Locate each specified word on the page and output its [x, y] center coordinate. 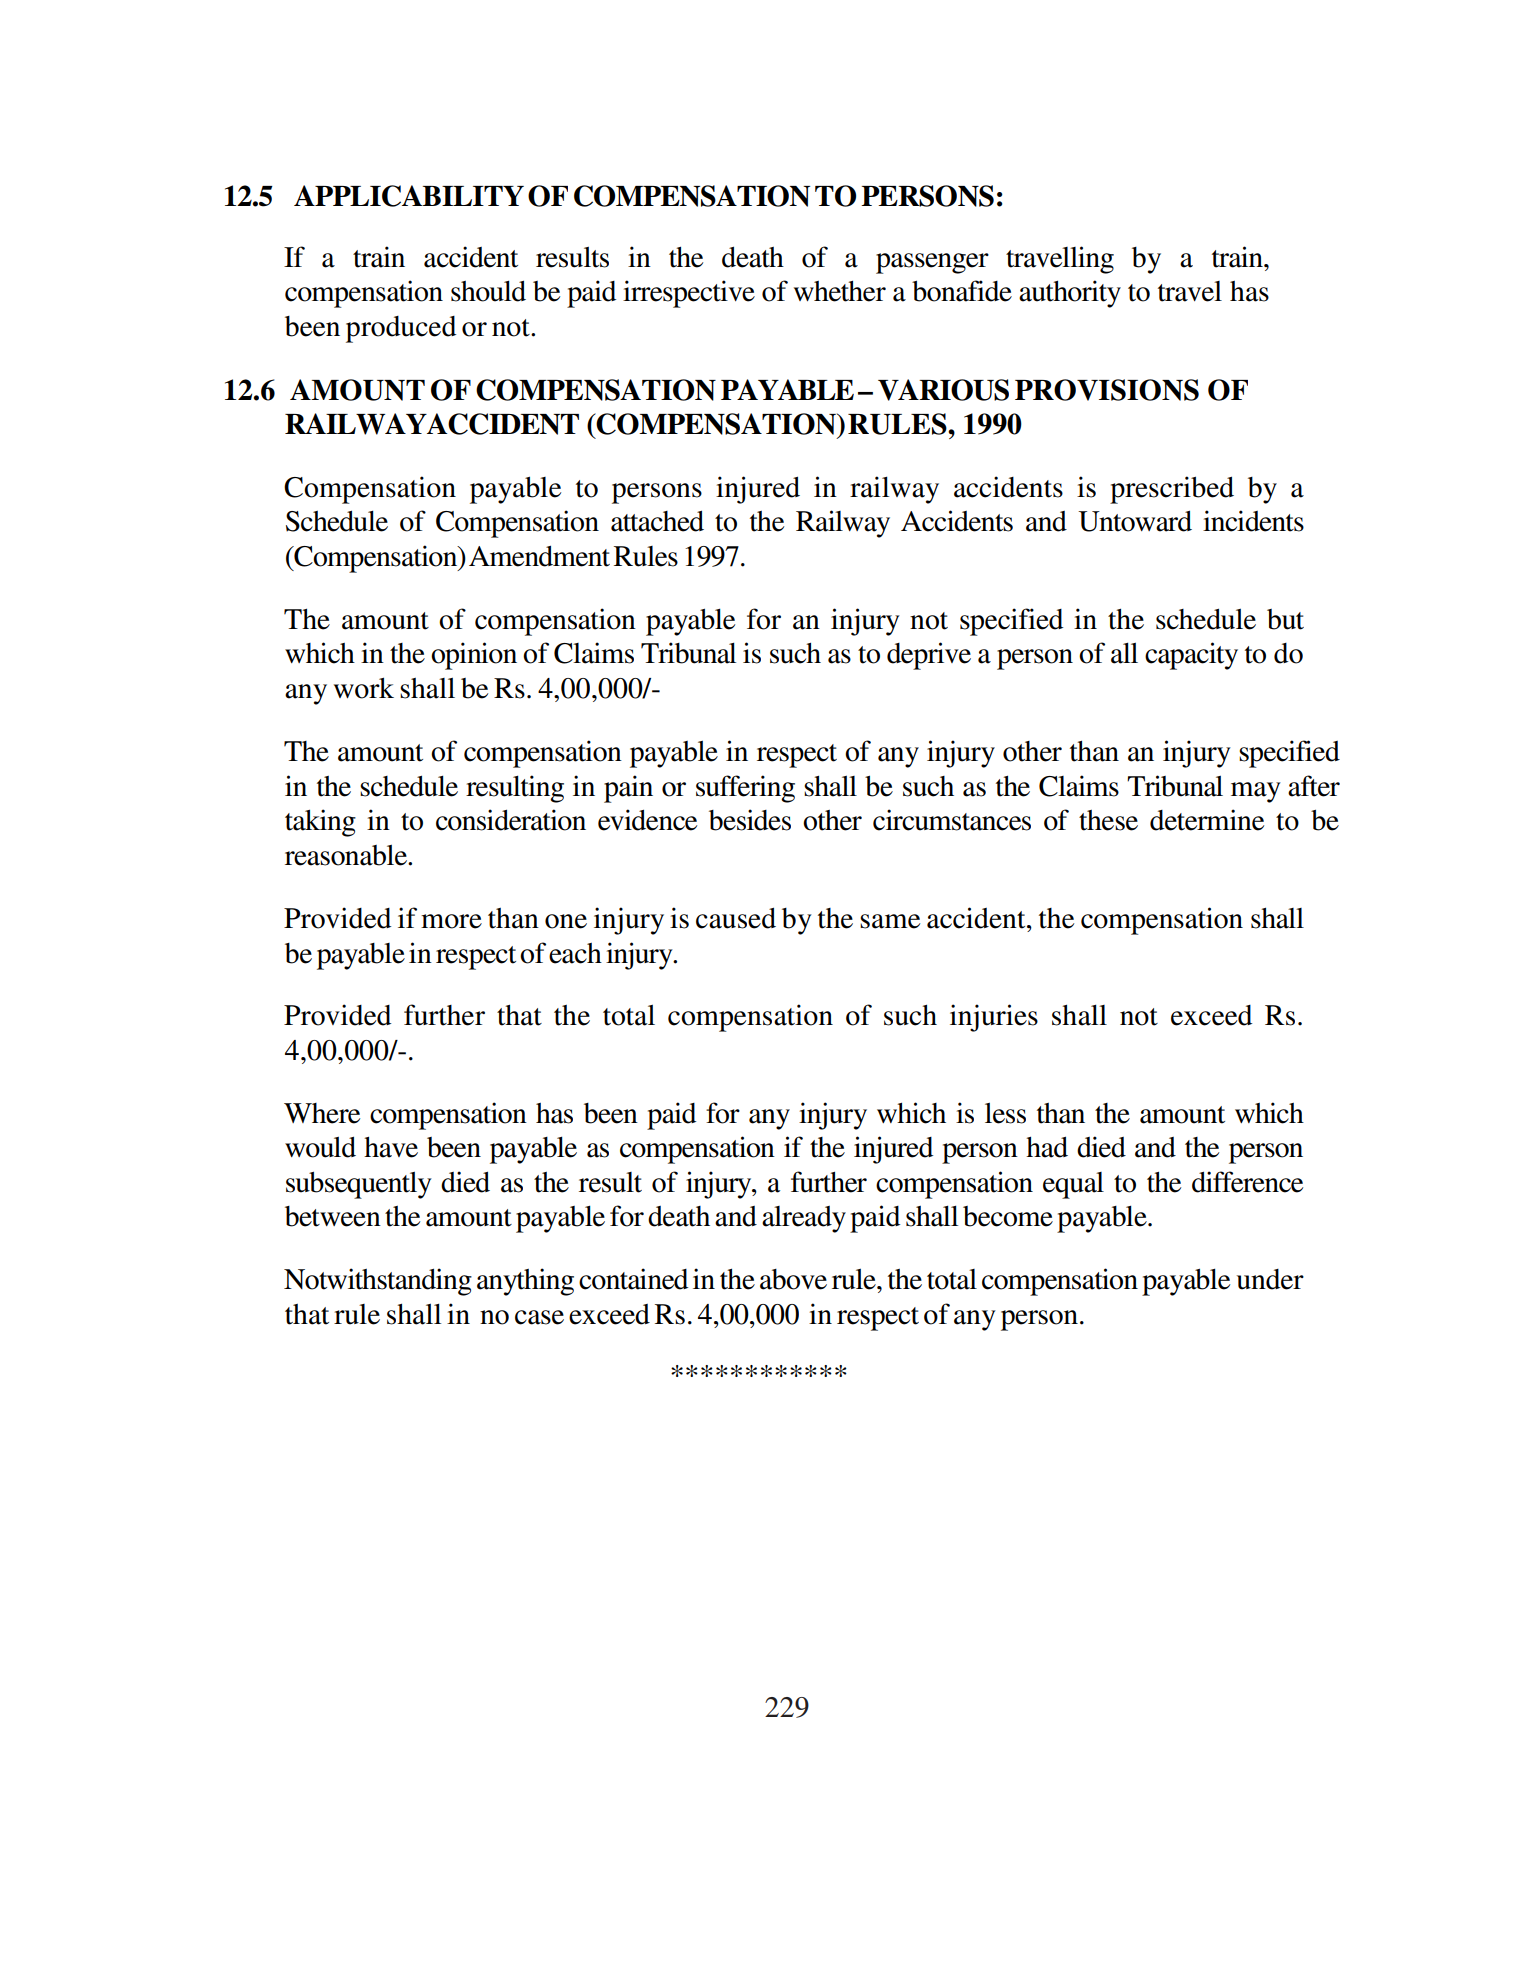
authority [1070, 294]
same [890, 921]
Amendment [539, 556]
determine [1207, 820]
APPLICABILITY [409, 196]
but [1285, 619]
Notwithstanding [378, 1282]
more [451, 921]
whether [840, 291]
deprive [929, 656]
